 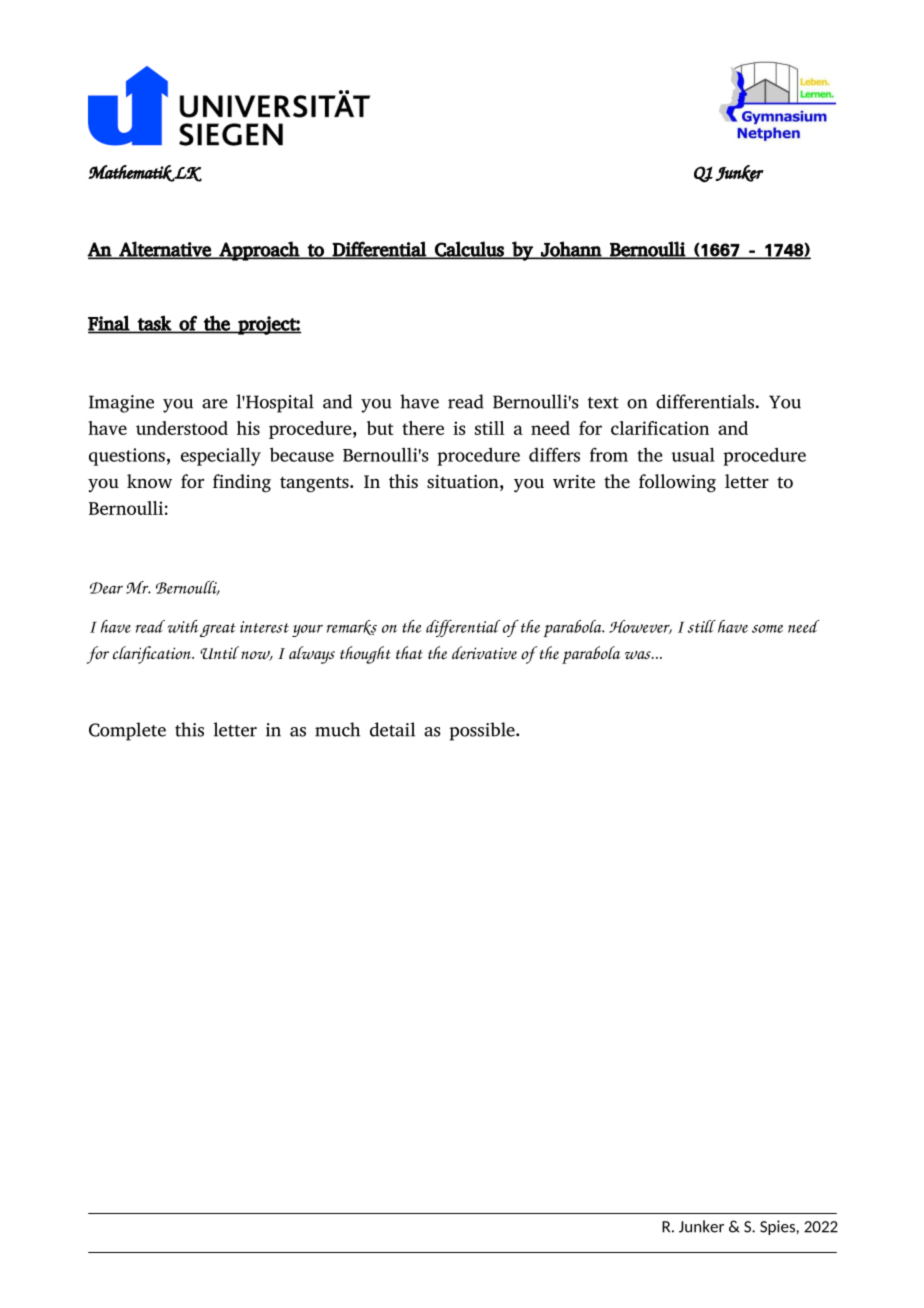 I want to click on Johann, so click(x=571, y=250).
